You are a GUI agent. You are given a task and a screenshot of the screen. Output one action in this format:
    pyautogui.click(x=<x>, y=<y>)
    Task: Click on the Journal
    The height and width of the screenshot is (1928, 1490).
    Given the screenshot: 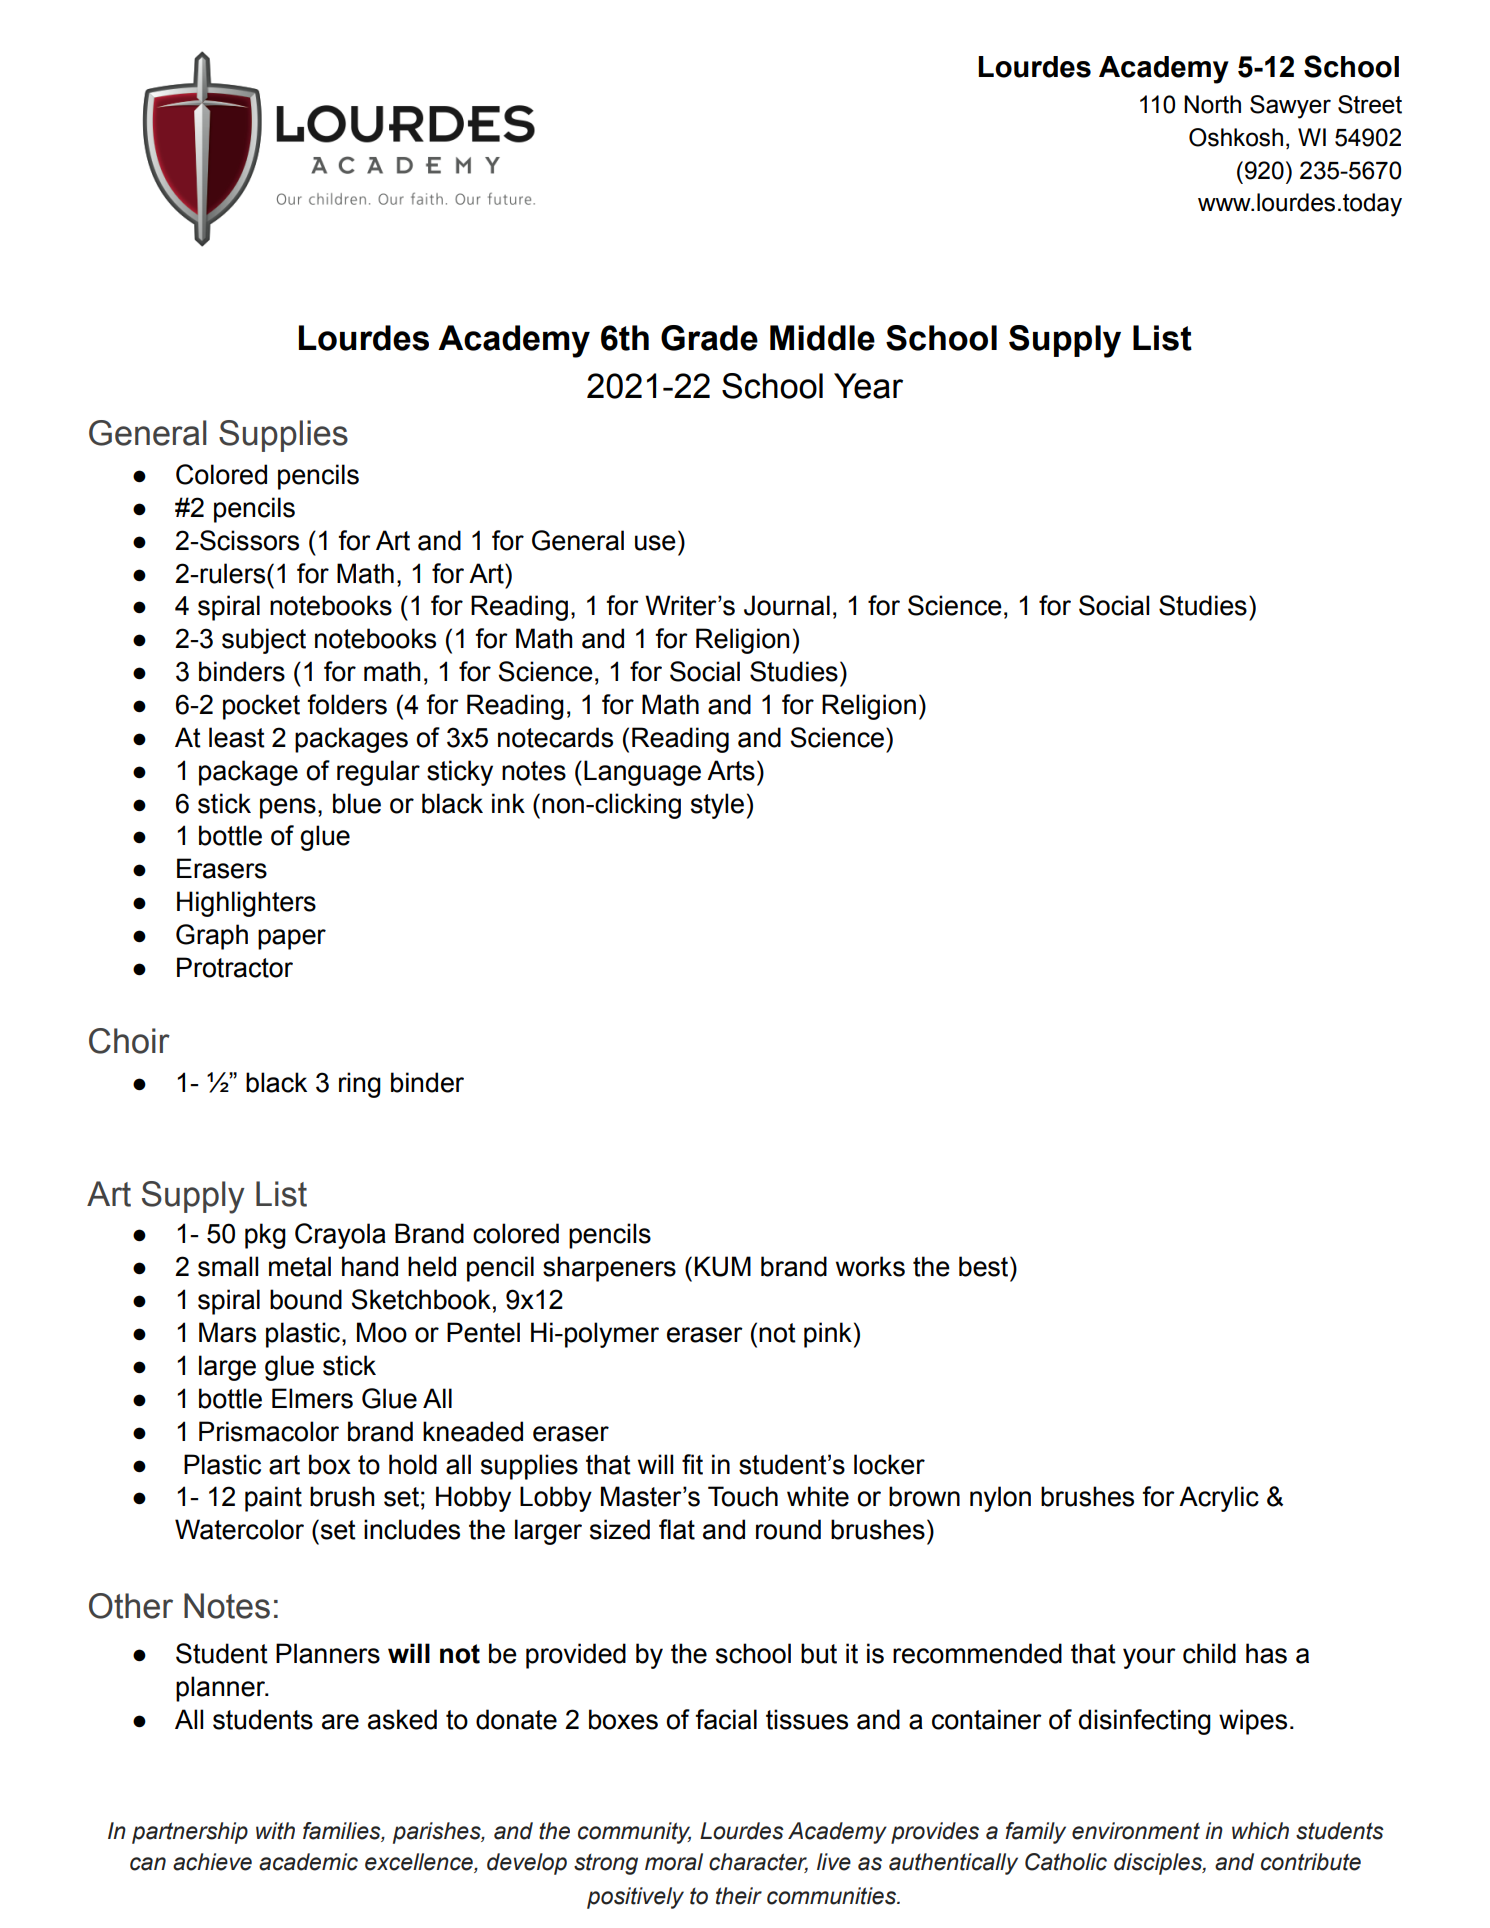 What is the action you would take?
    pyautogui.click(x=787, y=605)
